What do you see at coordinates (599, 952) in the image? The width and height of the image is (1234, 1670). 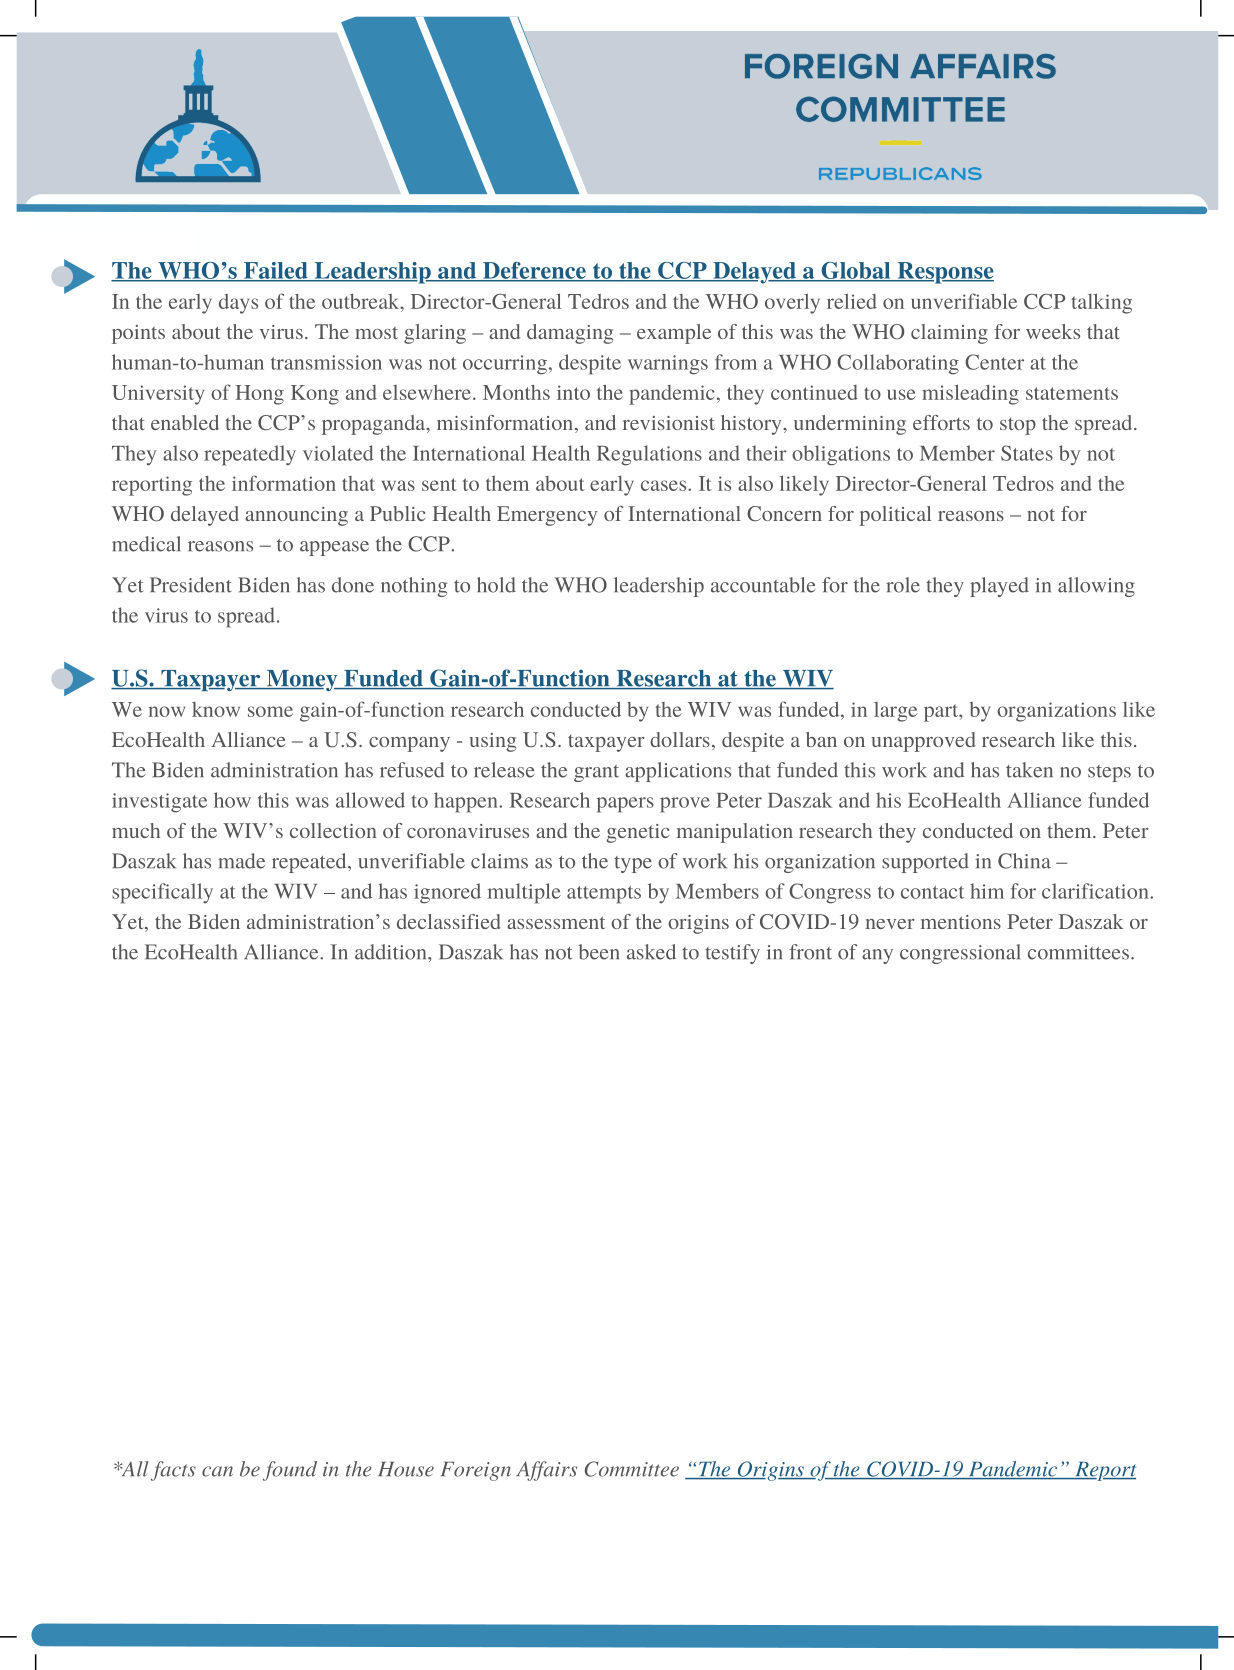 I see `been` at bounding box center [599, 952].
